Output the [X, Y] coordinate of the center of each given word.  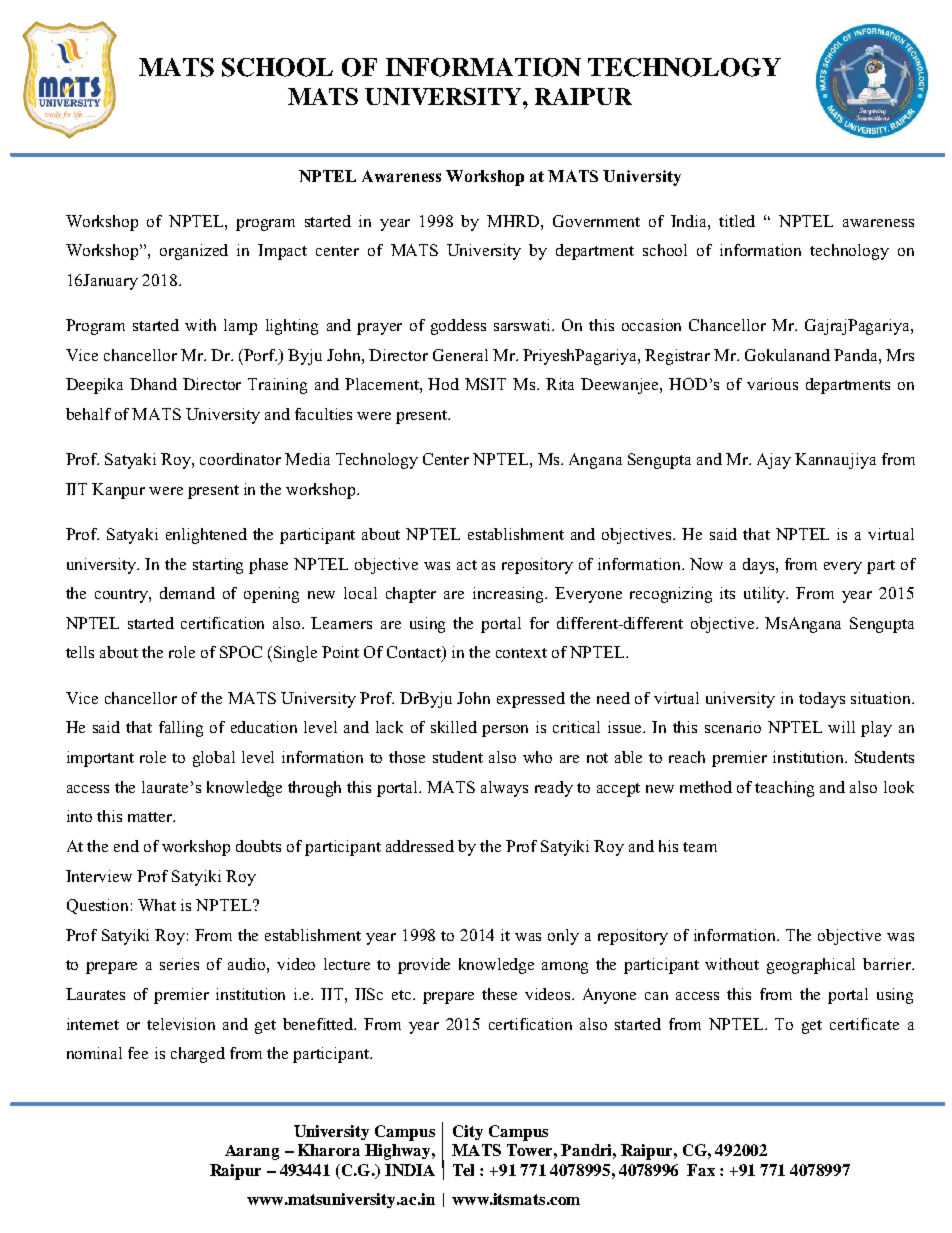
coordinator [240, 459]
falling [181, 729]
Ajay [774, 461]
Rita [560, 384]
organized [194, 252]
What [157, 905]
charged [198, 1055]
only [563, 937]
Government [596, 221]
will [841, 727]
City [468, 1132]
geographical [811, 966]
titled [737, 221]
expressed [531, 700]
